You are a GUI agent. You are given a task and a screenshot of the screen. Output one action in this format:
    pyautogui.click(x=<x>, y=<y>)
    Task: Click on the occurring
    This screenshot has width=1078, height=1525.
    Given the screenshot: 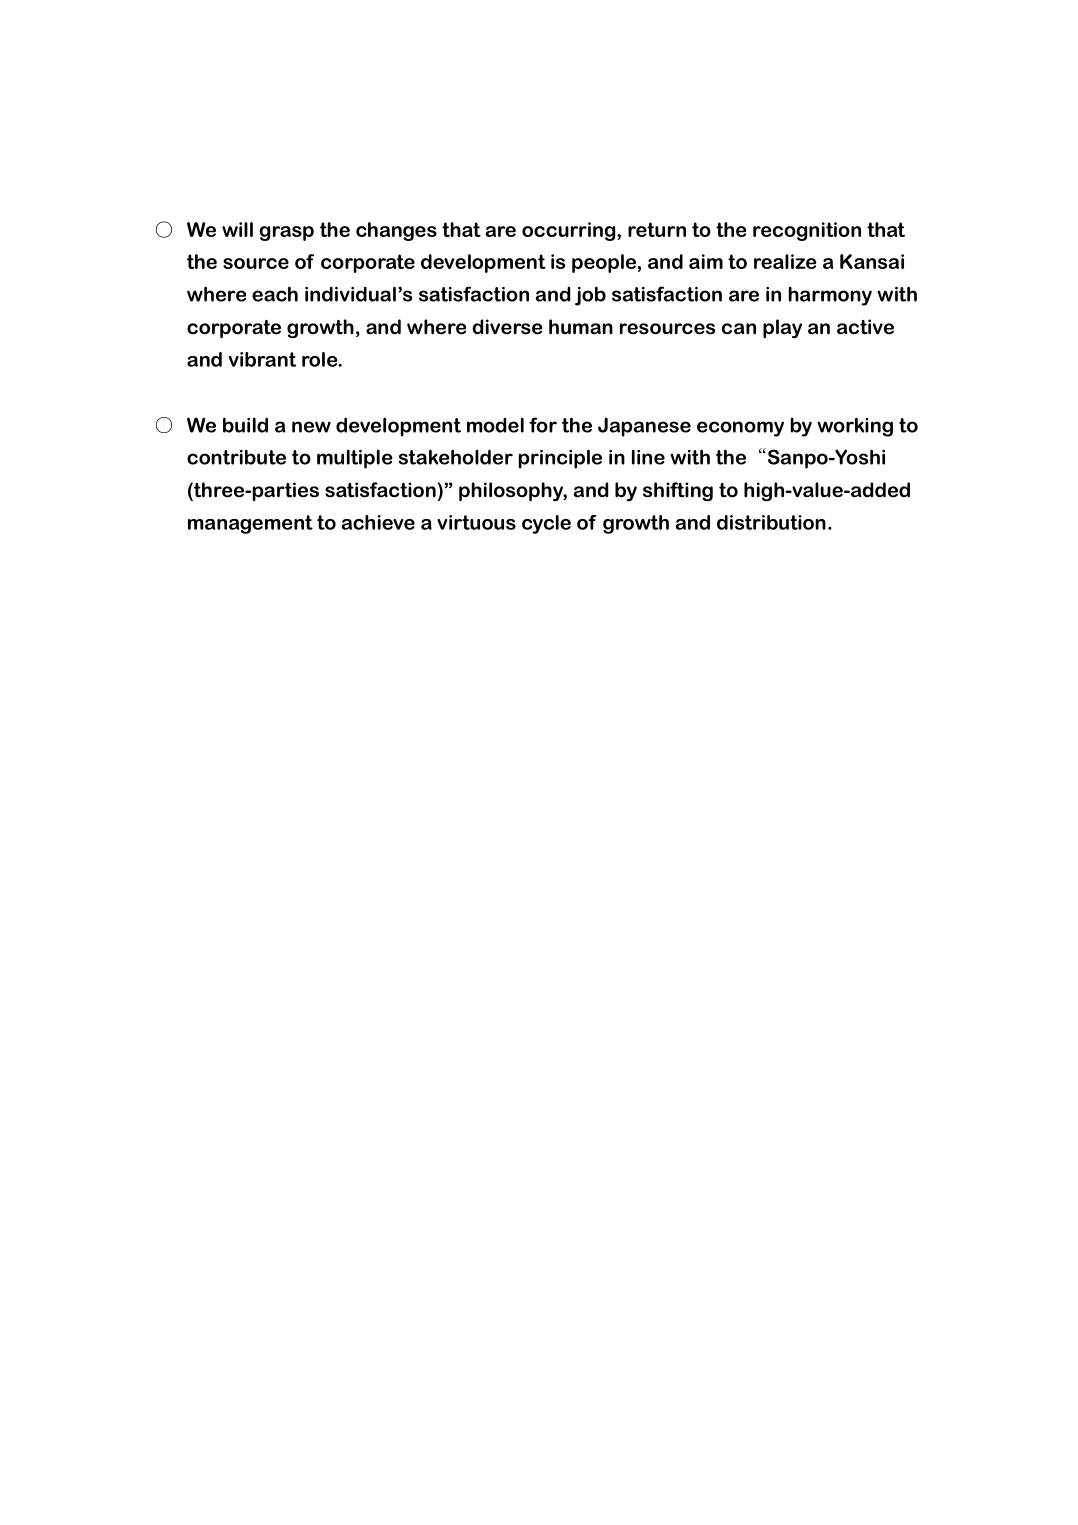 What is the action you would take?
    pyautogui.click(x=570, y=231)
